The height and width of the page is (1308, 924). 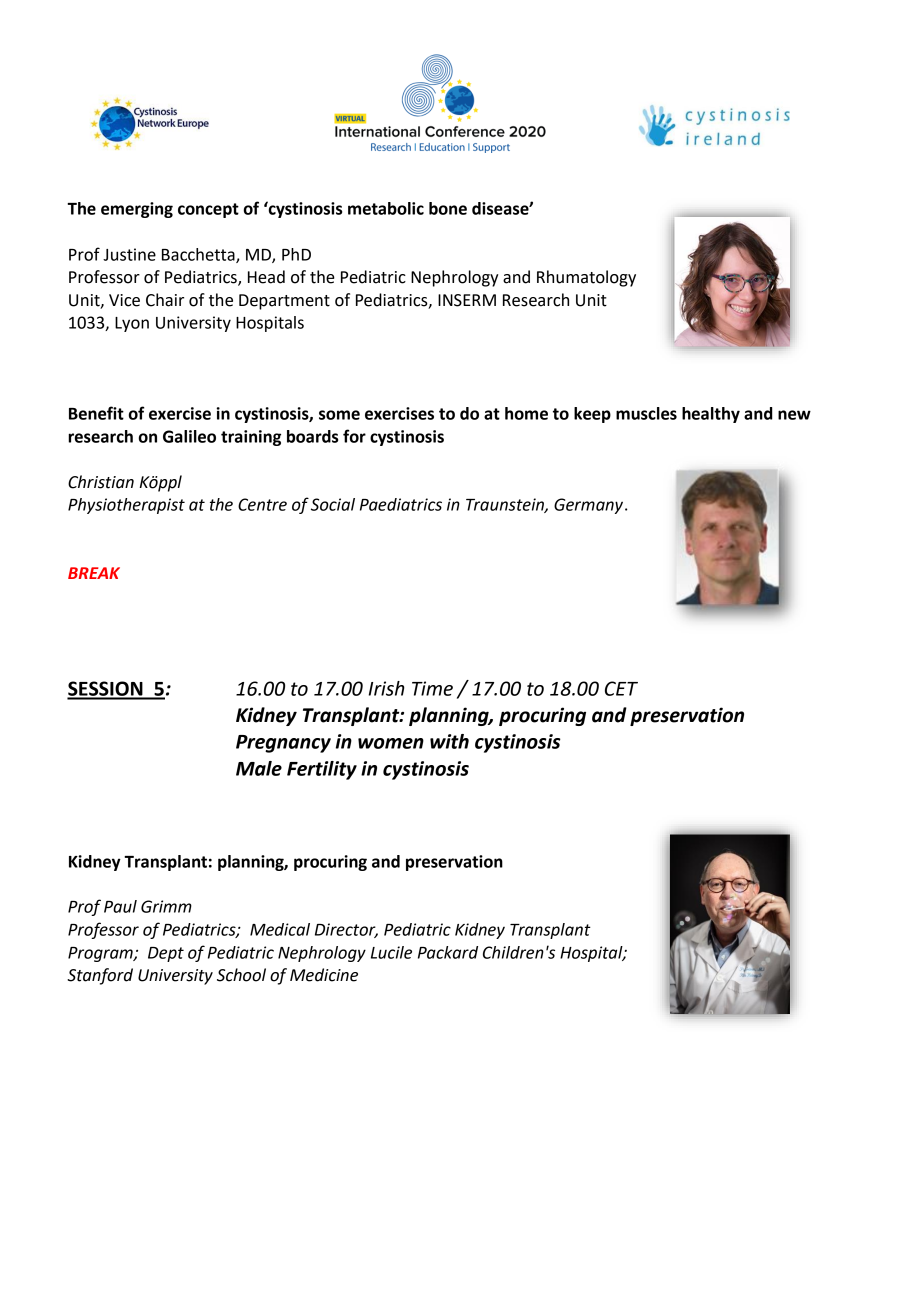 What do you see at coordinates (711, 415) in the page?
I see `healthy` at bounding box center [711, 415].
